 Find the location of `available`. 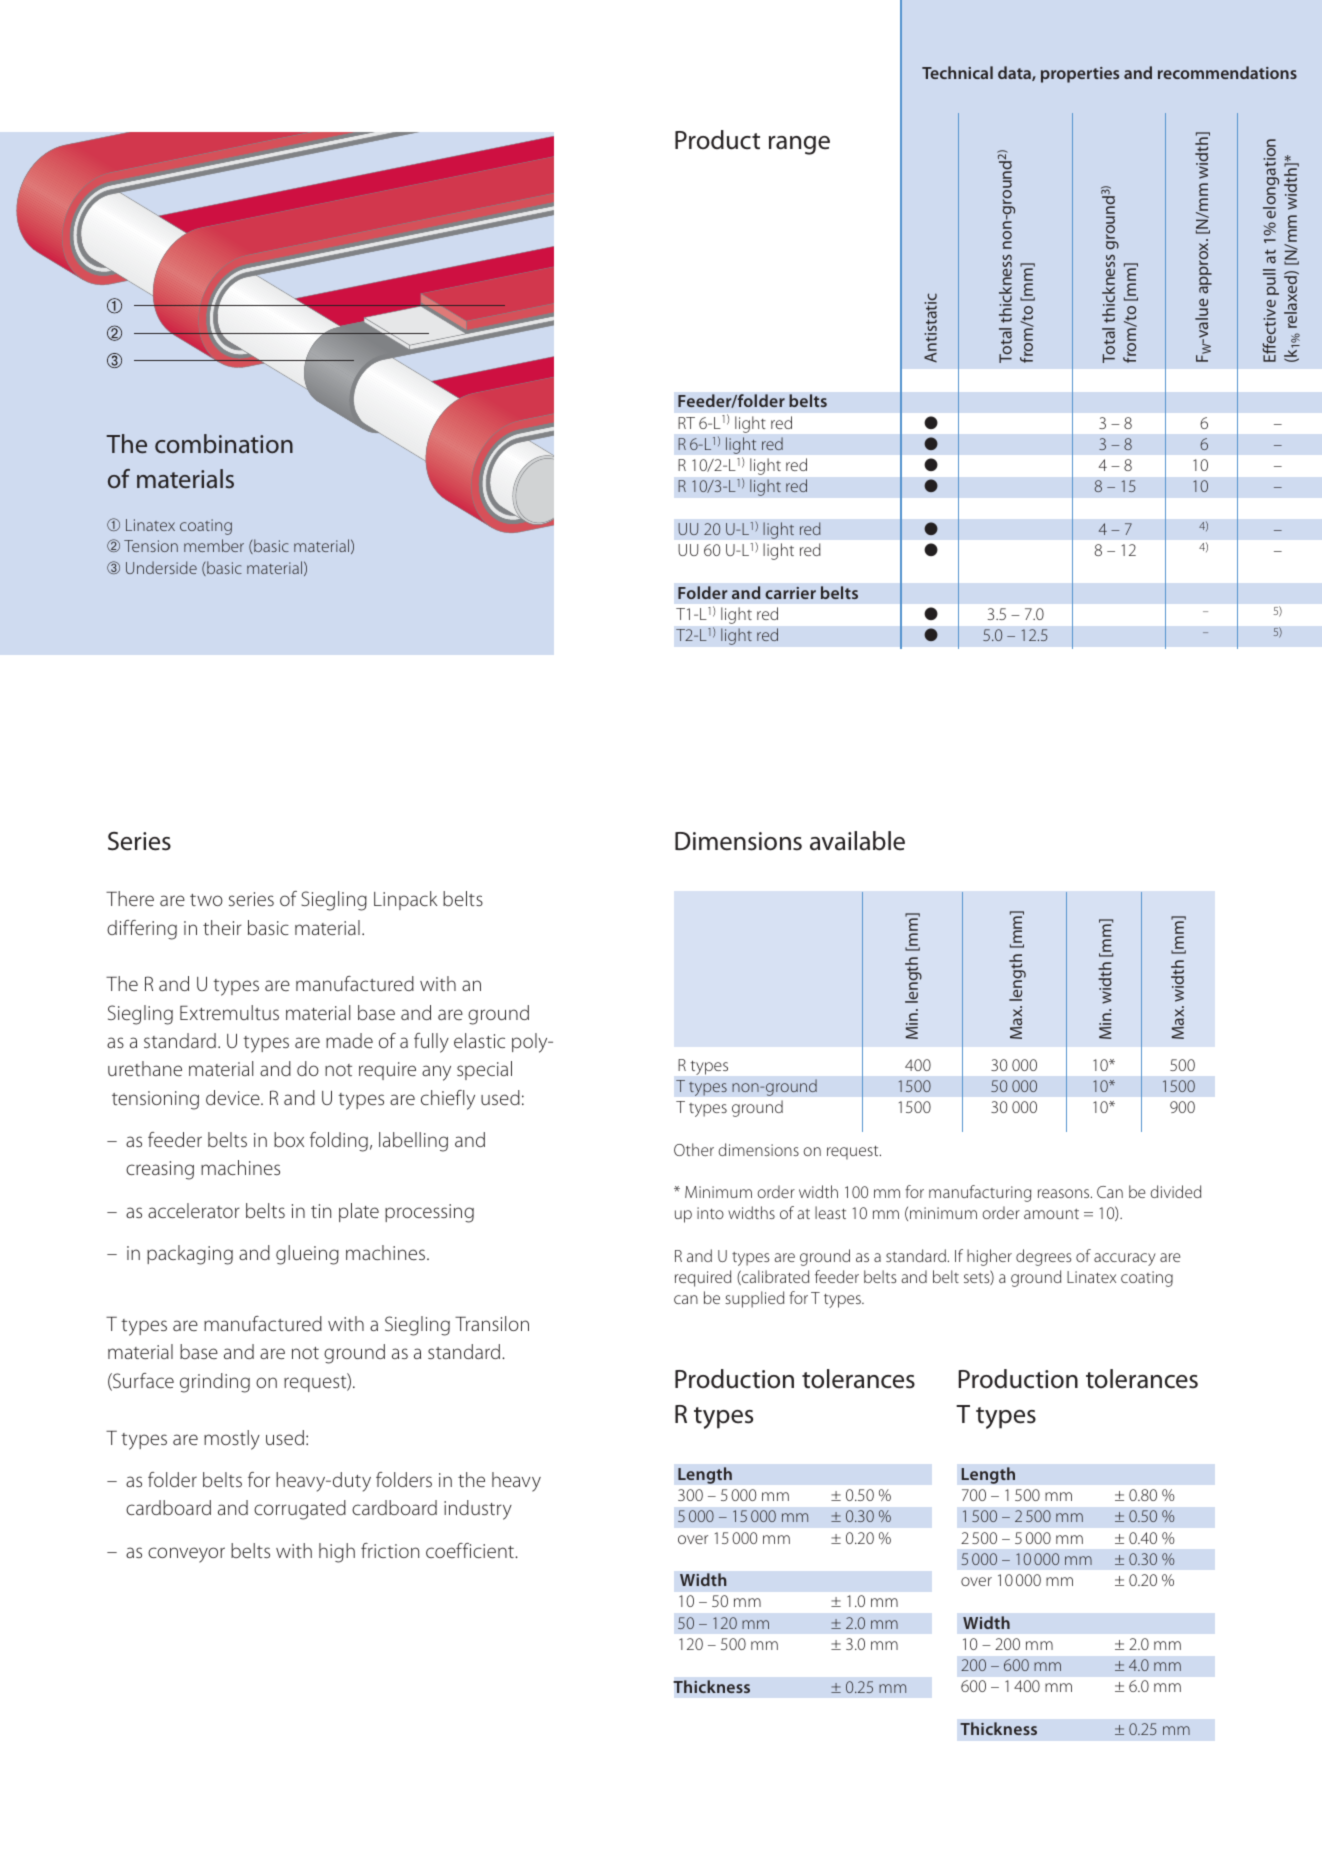

available is located at coordinates (857, 841).
